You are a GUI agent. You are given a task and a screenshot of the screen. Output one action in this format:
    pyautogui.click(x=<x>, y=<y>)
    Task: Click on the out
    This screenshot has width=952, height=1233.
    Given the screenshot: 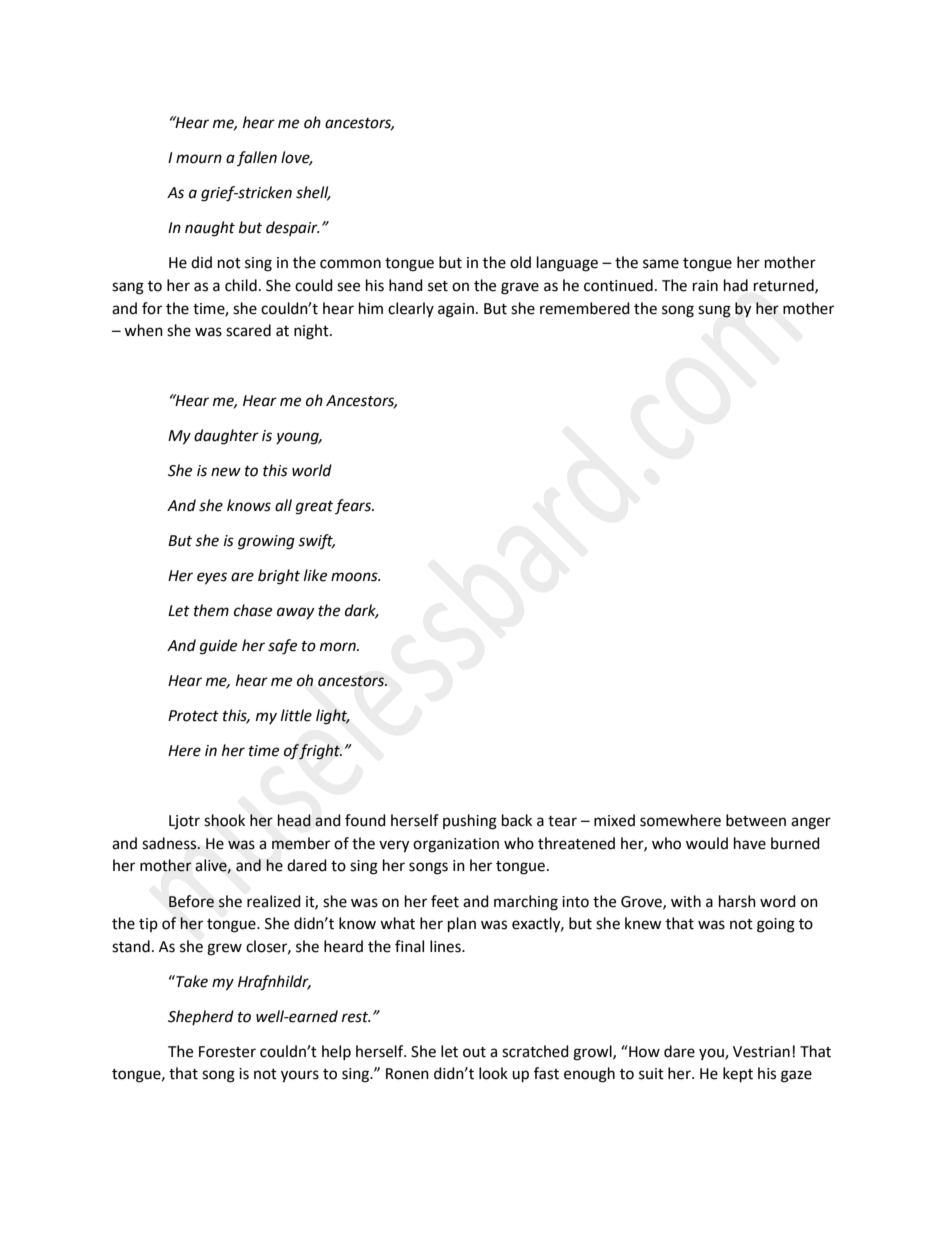 What is the action you would take?
    pyautogui.click(x=474, y=1052)
